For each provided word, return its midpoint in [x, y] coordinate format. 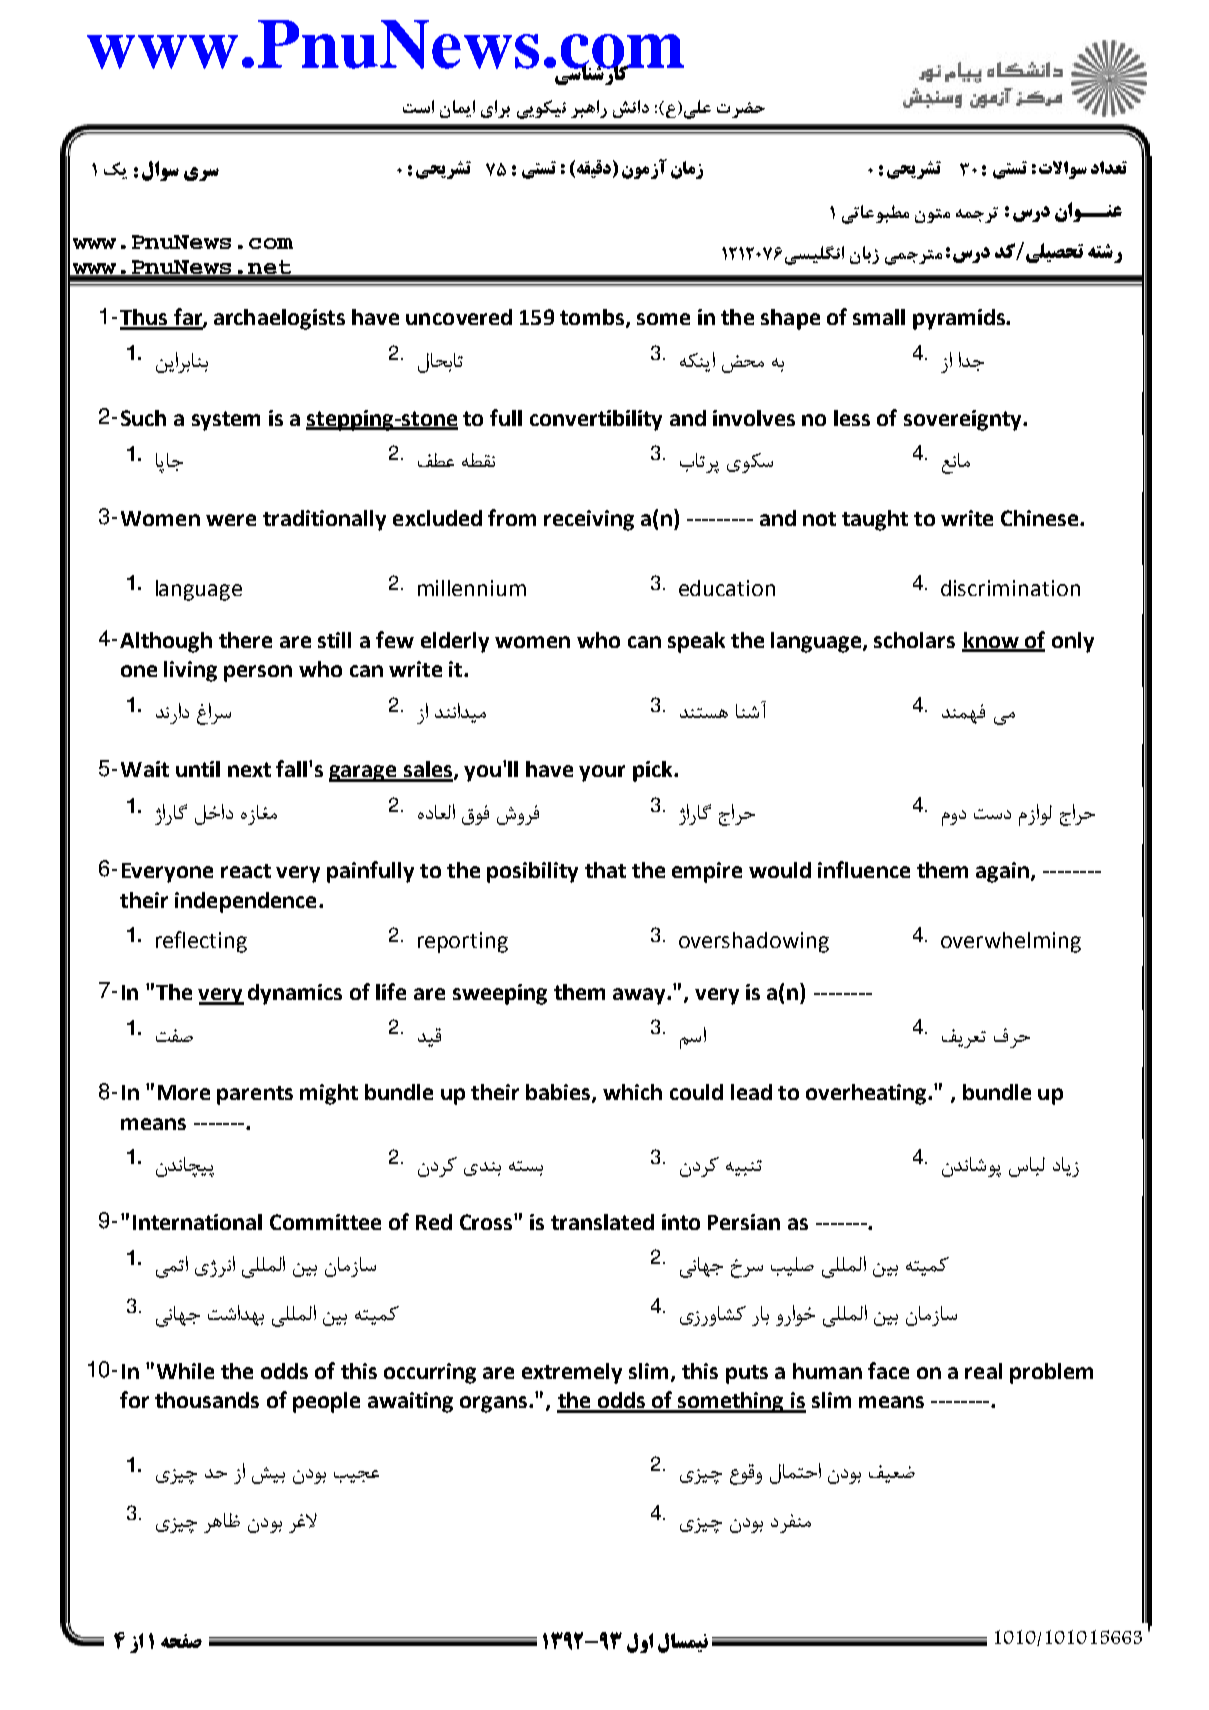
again [1002, 872]
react [246, 871]
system [226, 421]
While [185, 1371]
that [605, 870]
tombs [592, 317]
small [879, 317]
